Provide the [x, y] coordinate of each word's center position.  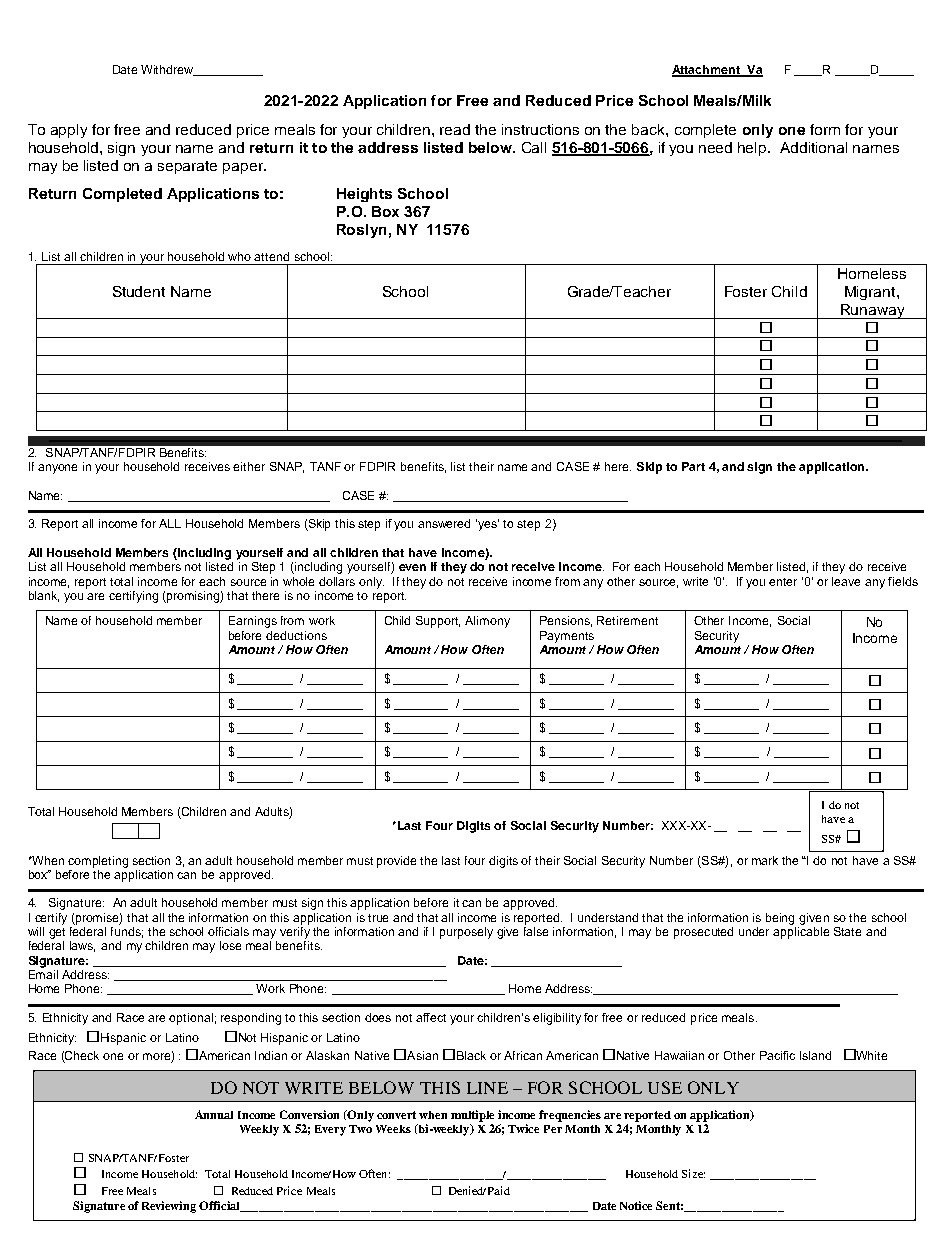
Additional [813, 147]
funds [127, 932]
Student [139, 291]
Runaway [872, 311]
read [455, 129]
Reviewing [169, 1207]
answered [444, 523]
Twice [523, 1128]
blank [44, 596]
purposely [466, 933]
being [780, 919]
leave [846, 581]
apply [69, 131]
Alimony [487, 622]
